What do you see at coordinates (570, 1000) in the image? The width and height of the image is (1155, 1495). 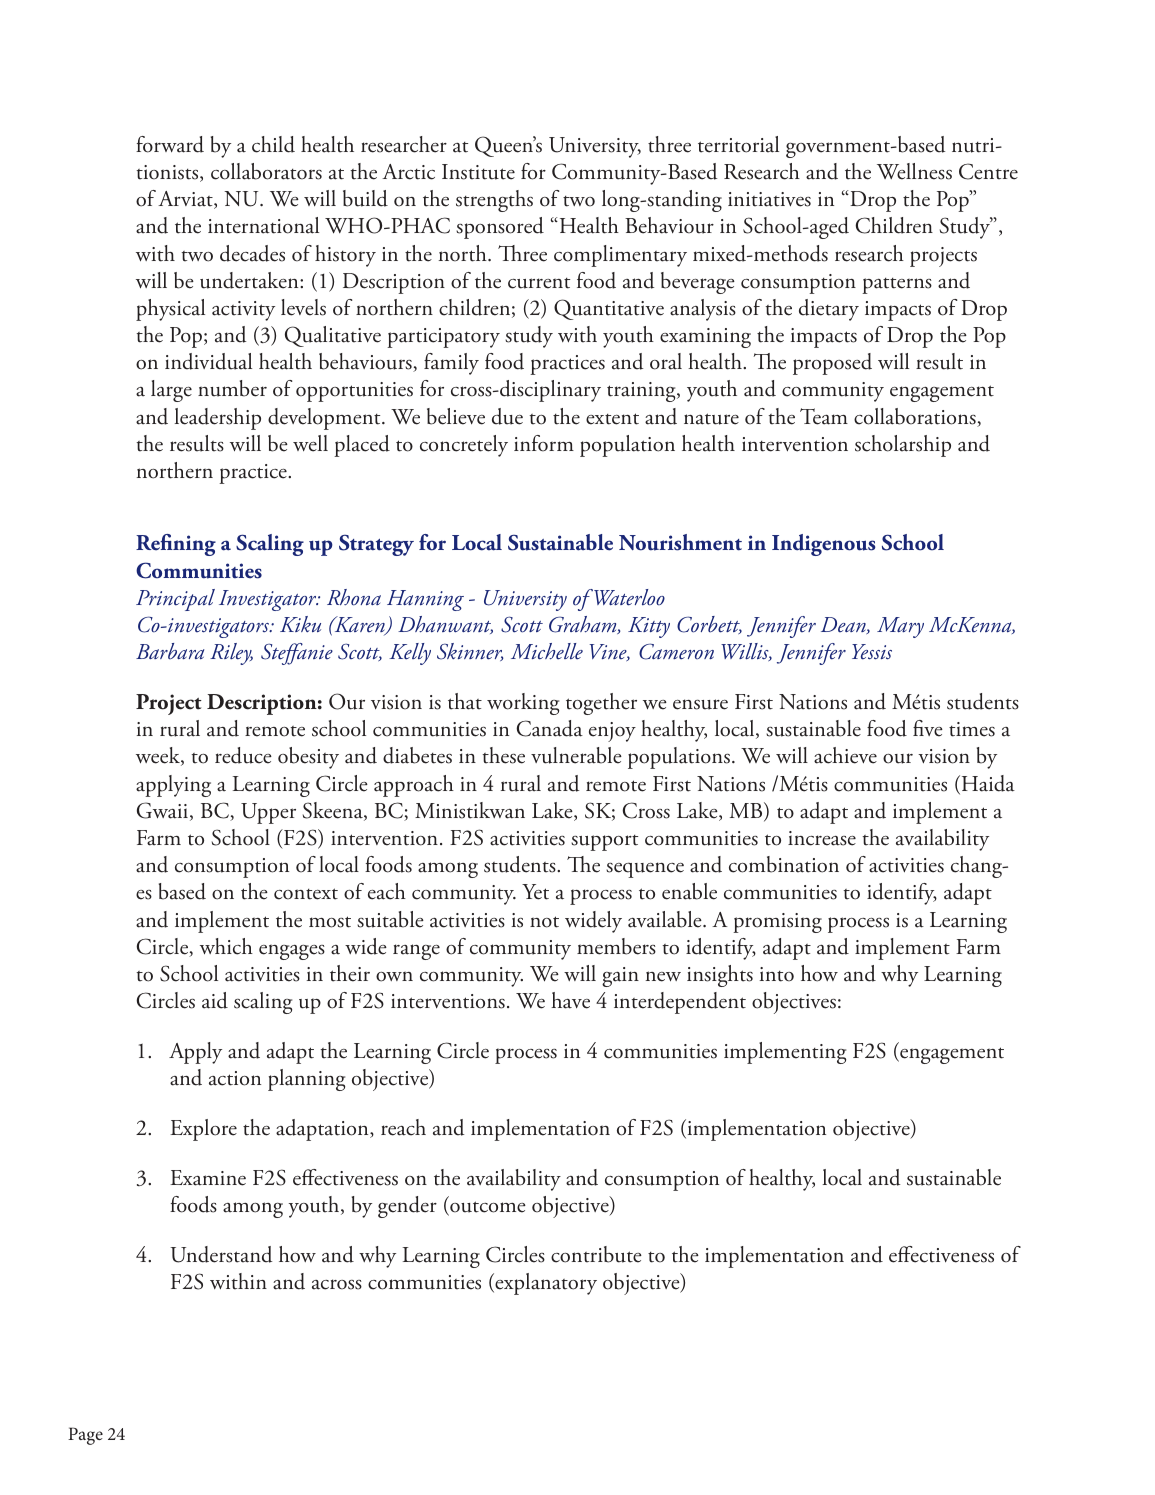 I see `have` at bounding box center [570, 1000].
